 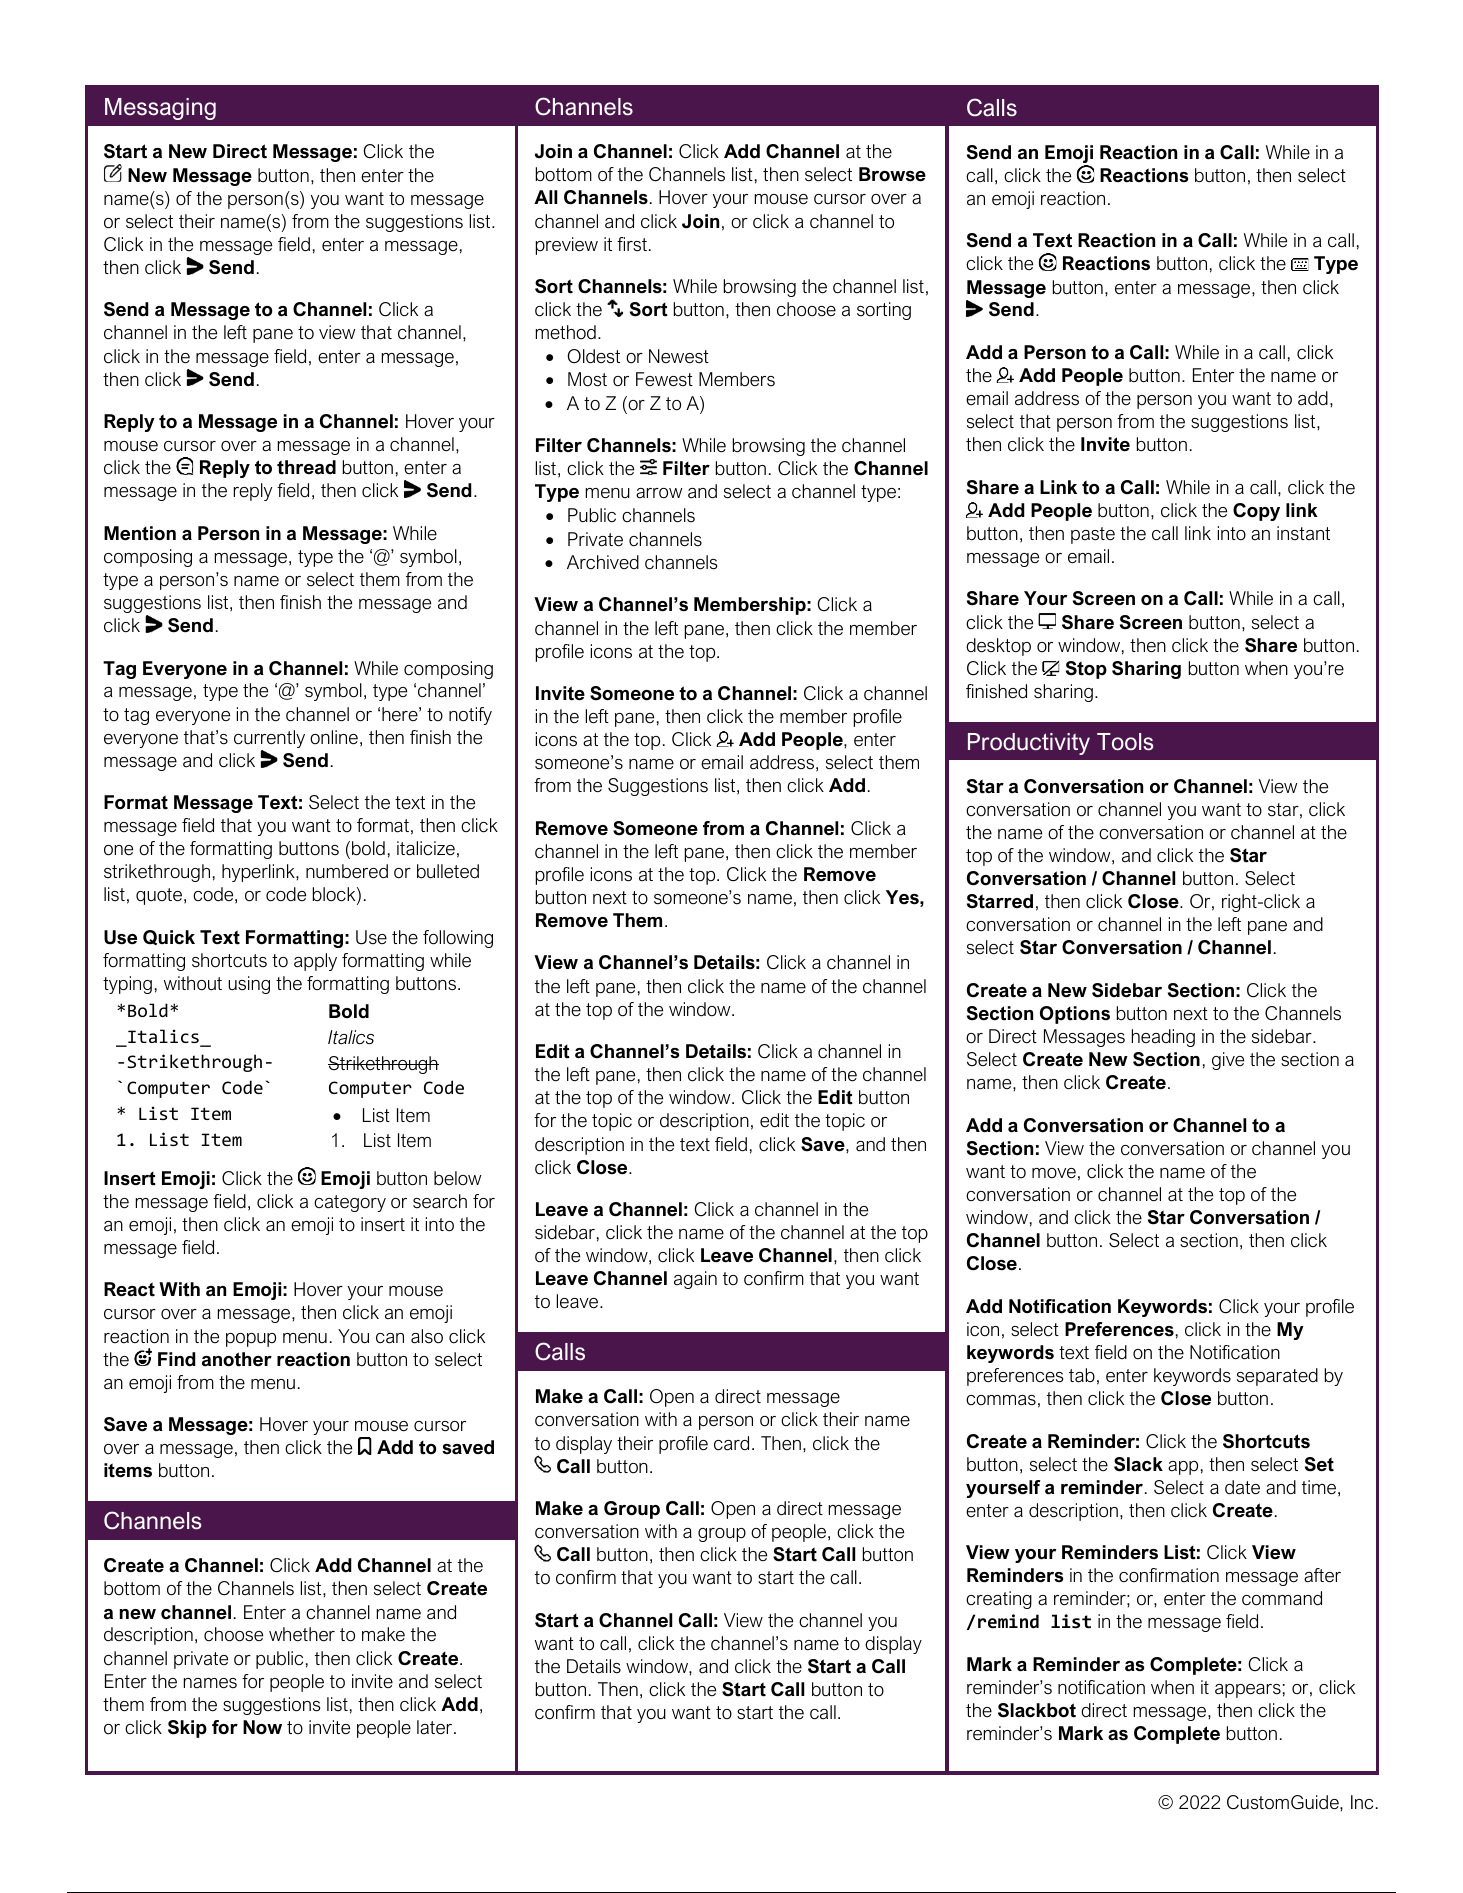 I want to click on Messaging, so click(x=160, y=109).
